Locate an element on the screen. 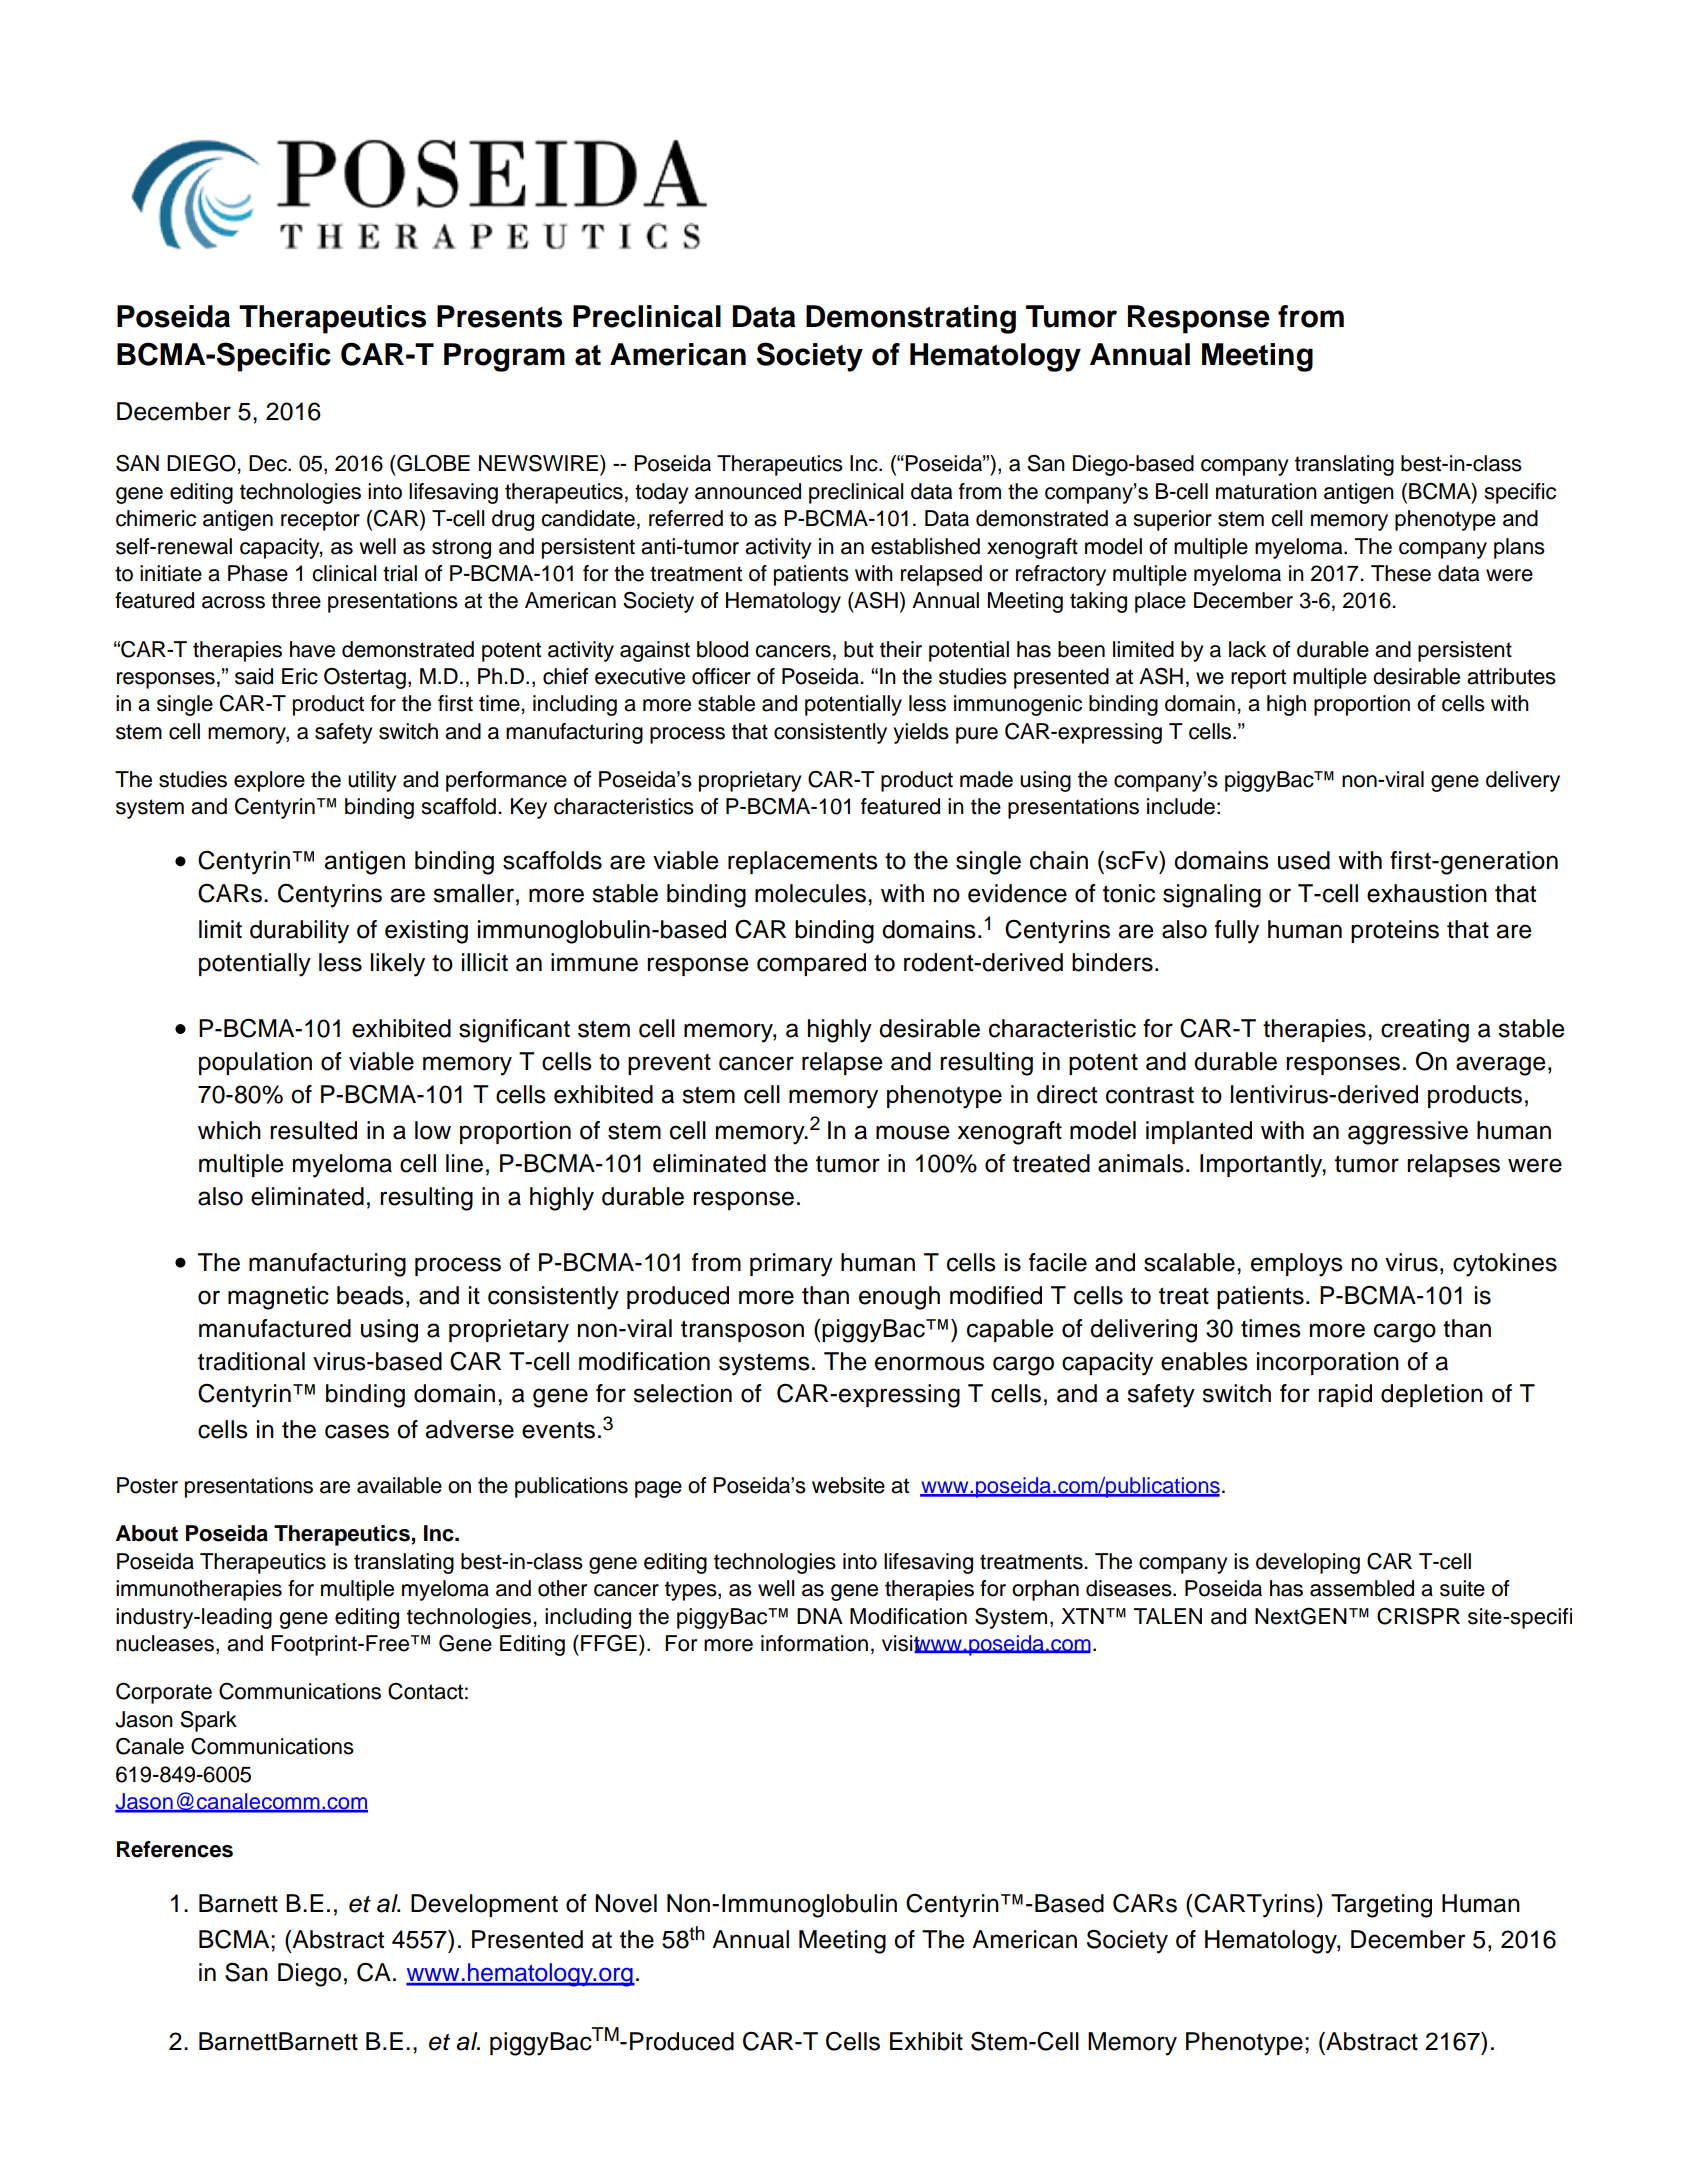 This screenshot has height=2175, width=1681. References is located at coordinates (175, 1849).
